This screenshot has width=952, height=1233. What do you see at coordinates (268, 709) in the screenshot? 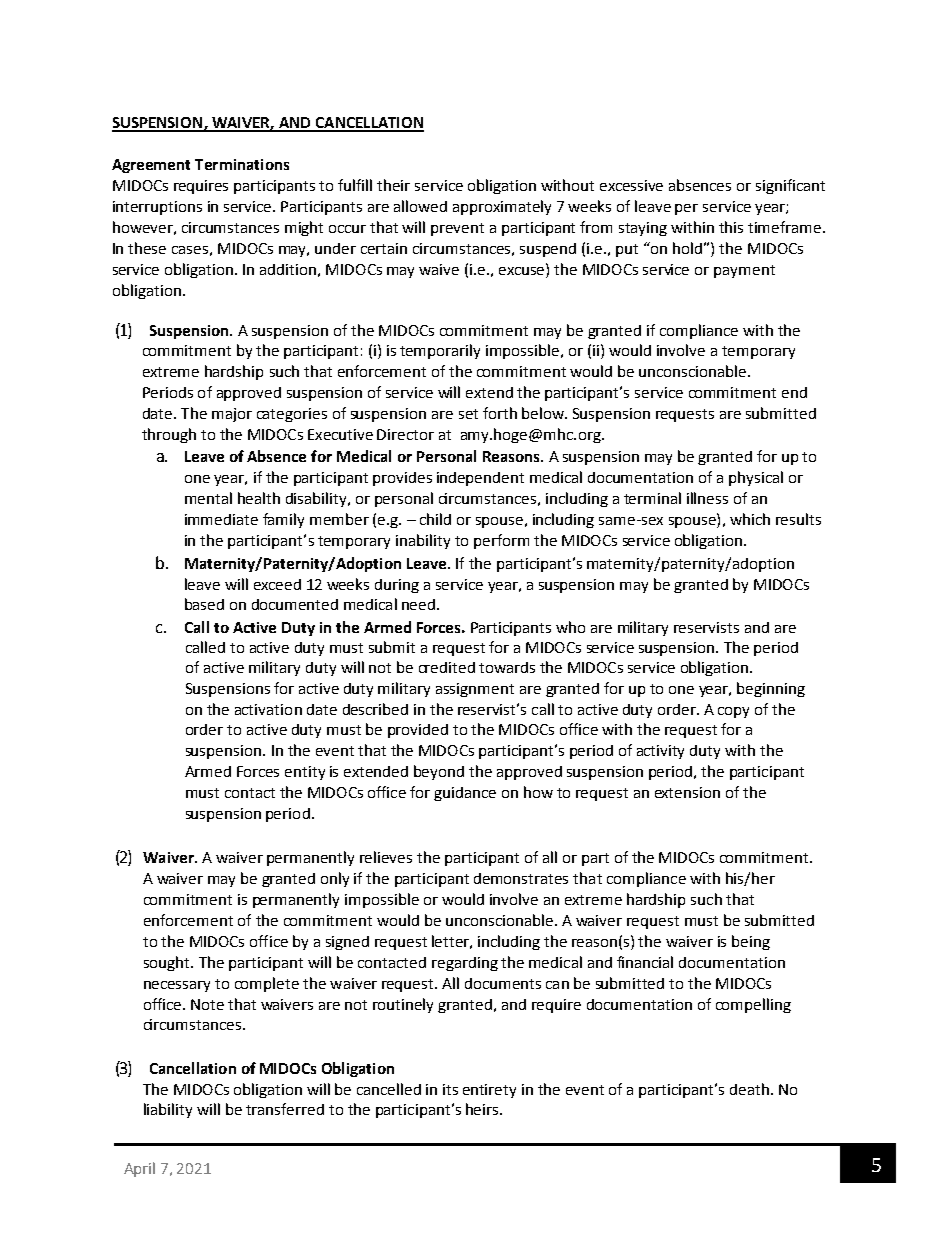
I see `activation` at bounding box center [268, 709].
